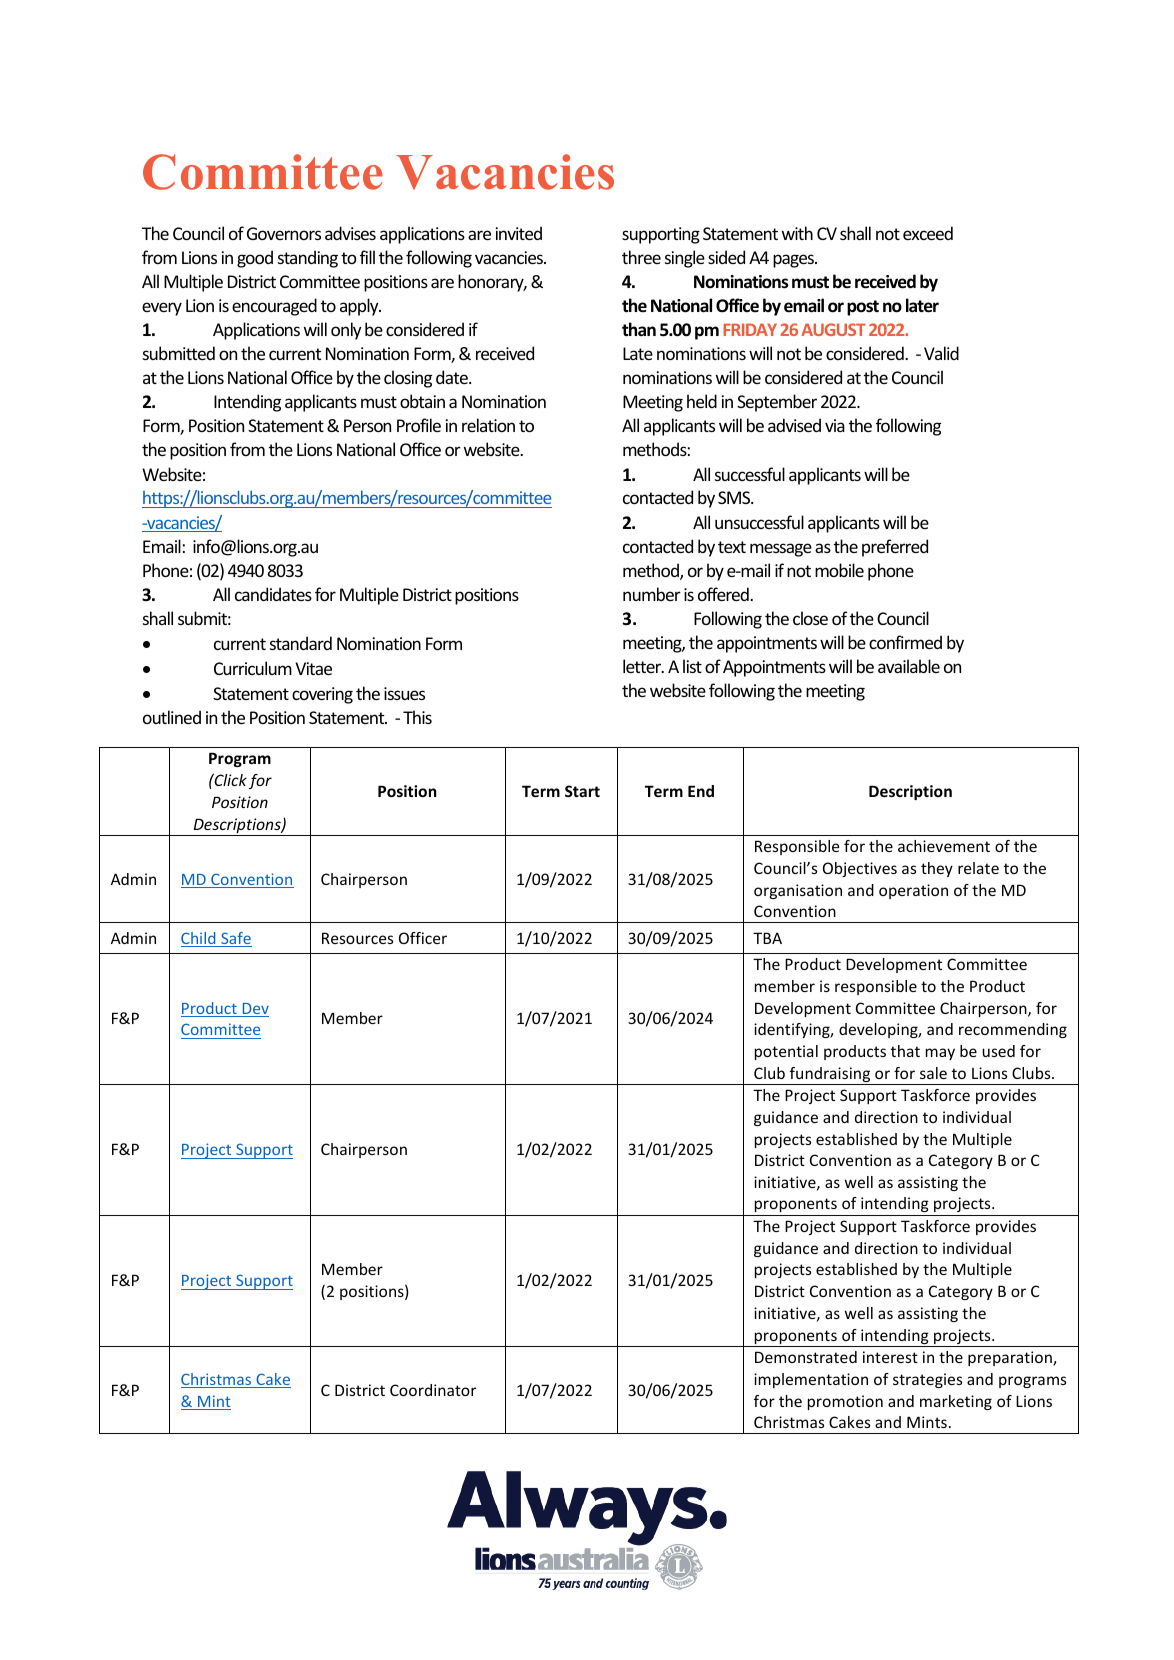 The image size is (1174, 1660). What do you see at coordinates (643, 666) in the page?
I see `letter` at bounding box center [643, 666].
